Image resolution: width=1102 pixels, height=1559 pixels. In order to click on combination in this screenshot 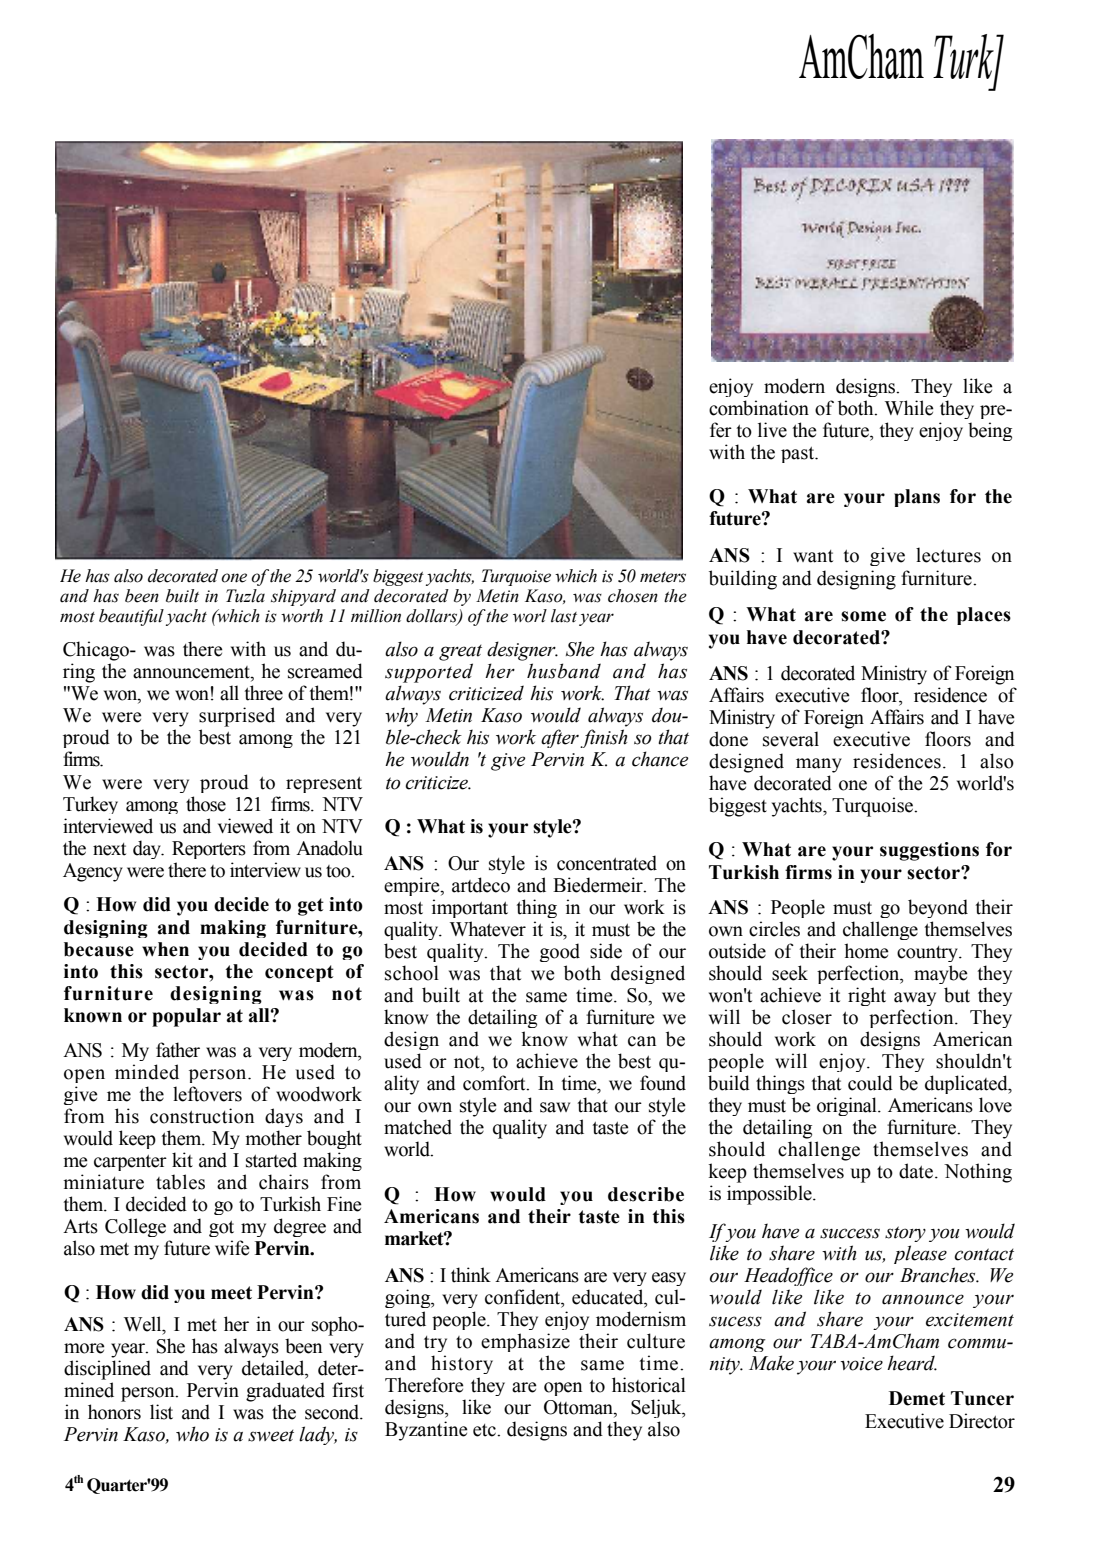, I will do `click(759, 408)`.
